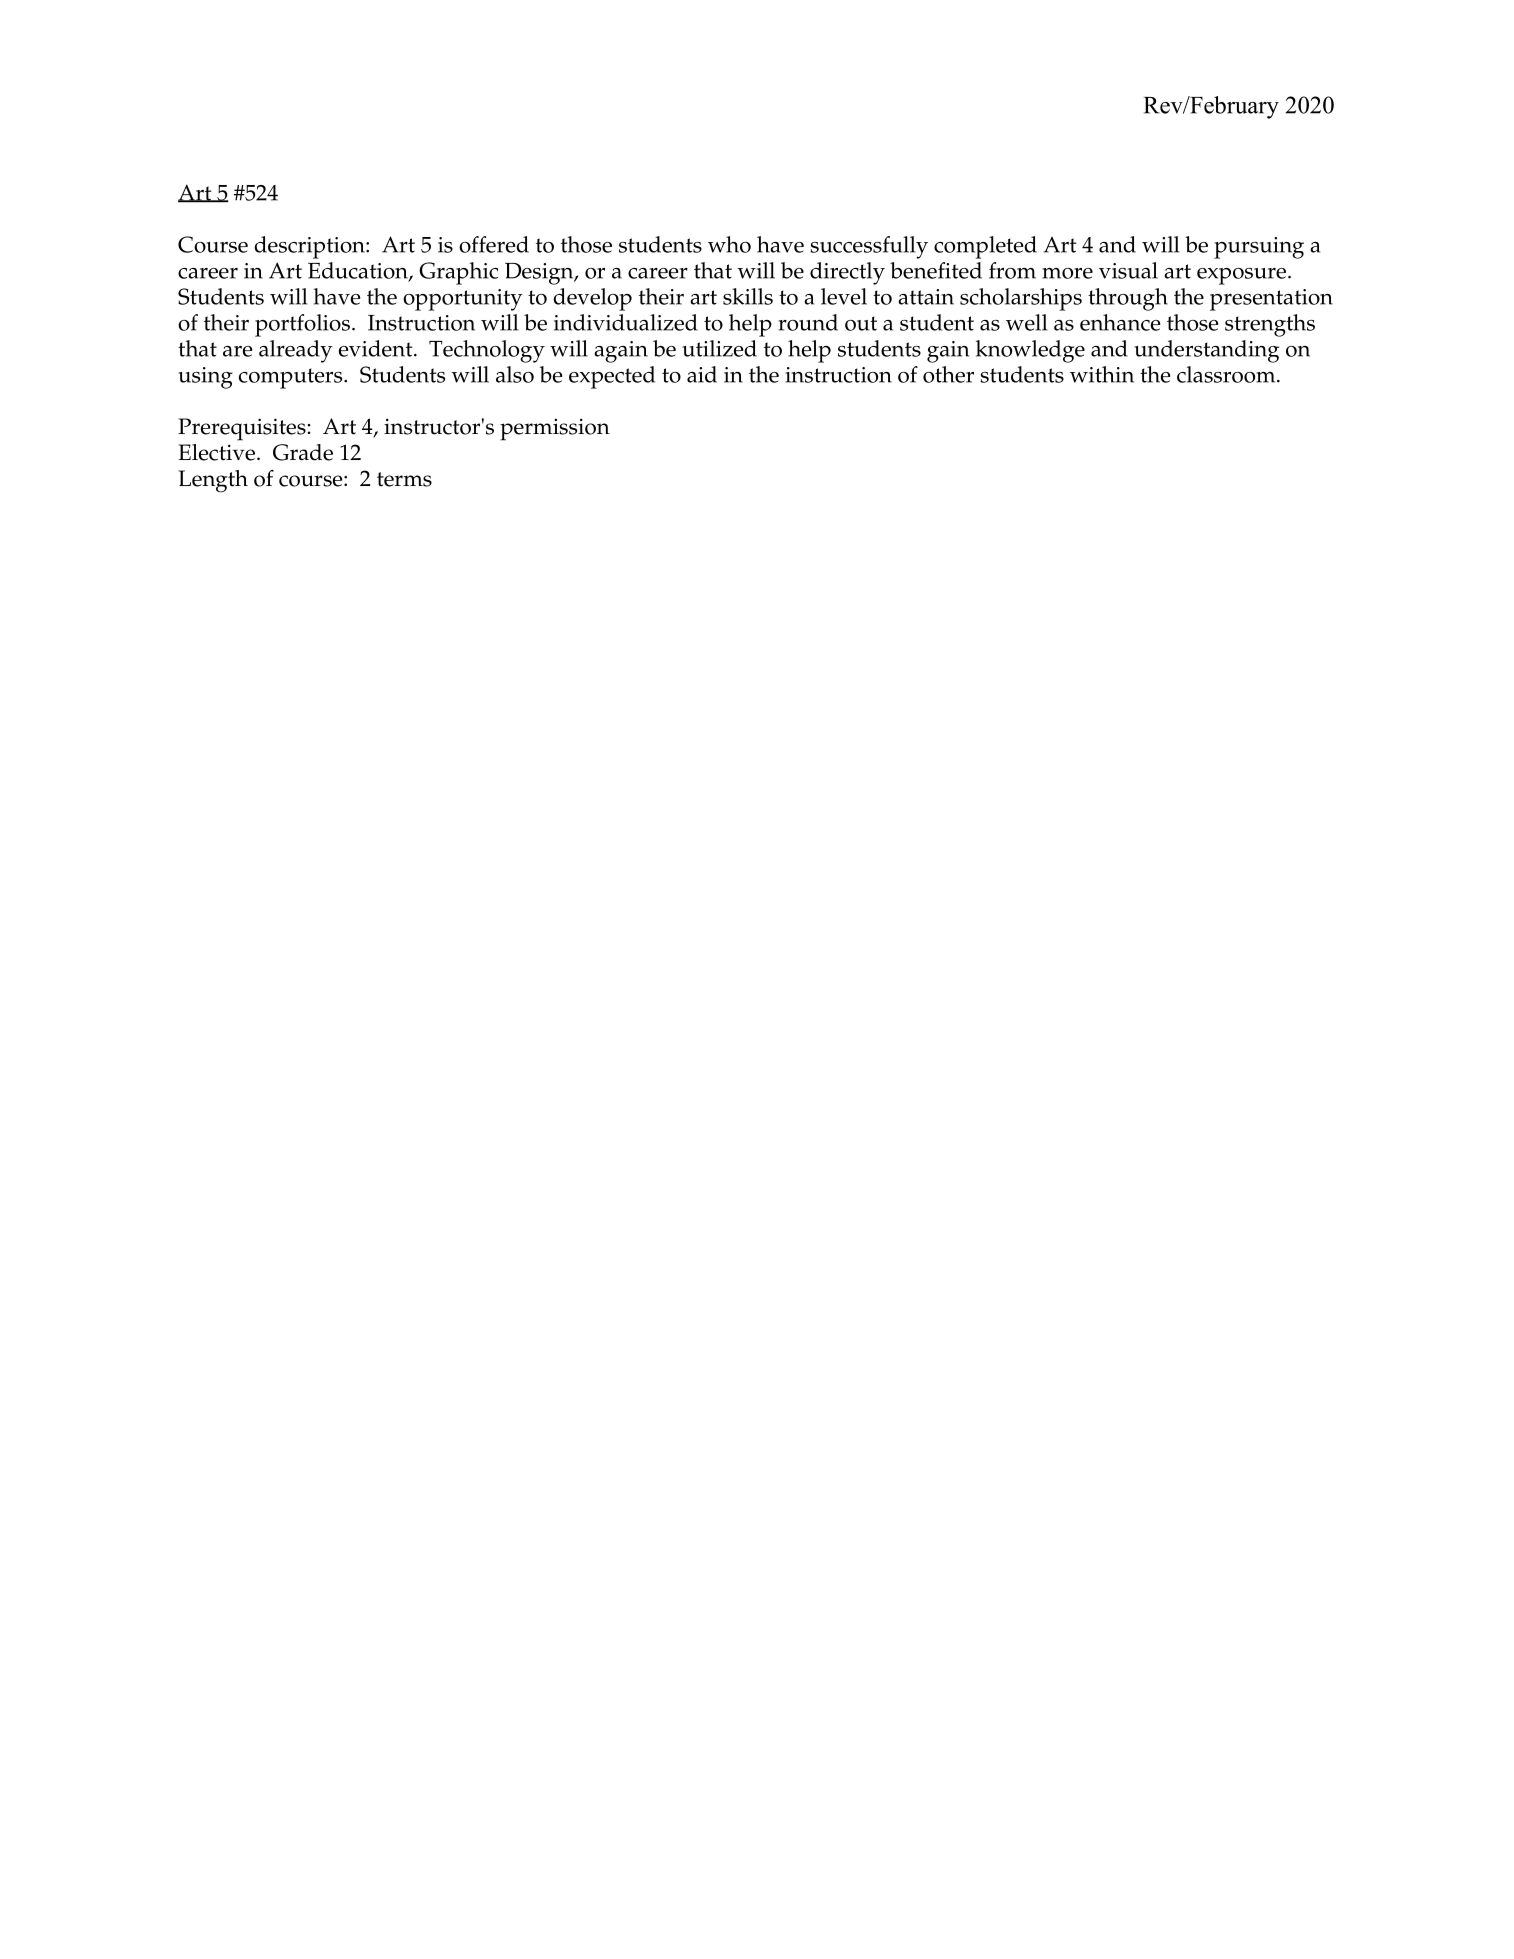 The width and height of the page is (1514, 1959). I want to click on round, so click(808, 322).
